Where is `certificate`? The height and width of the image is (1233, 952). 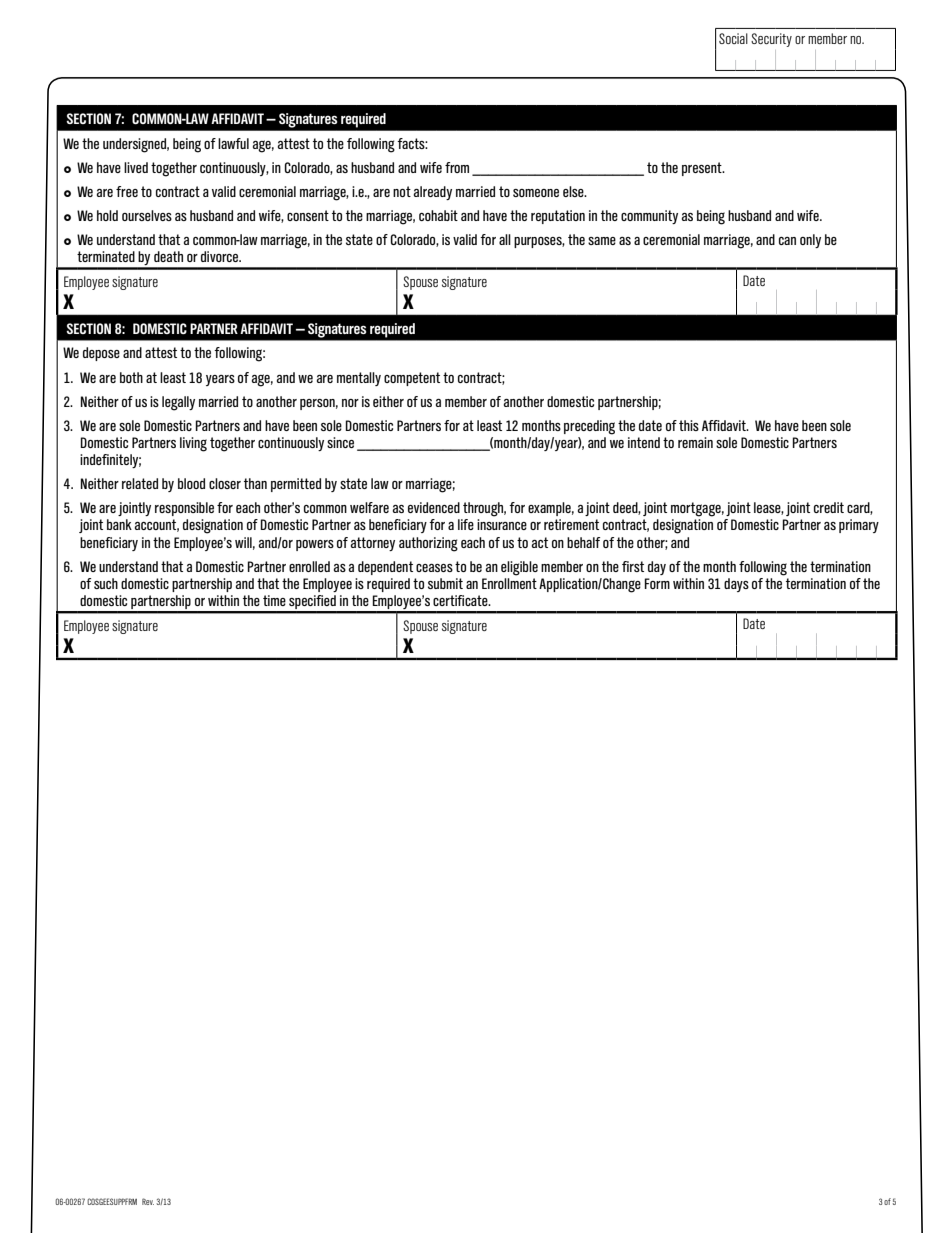 certificate is located at coordinates (461, 600).
